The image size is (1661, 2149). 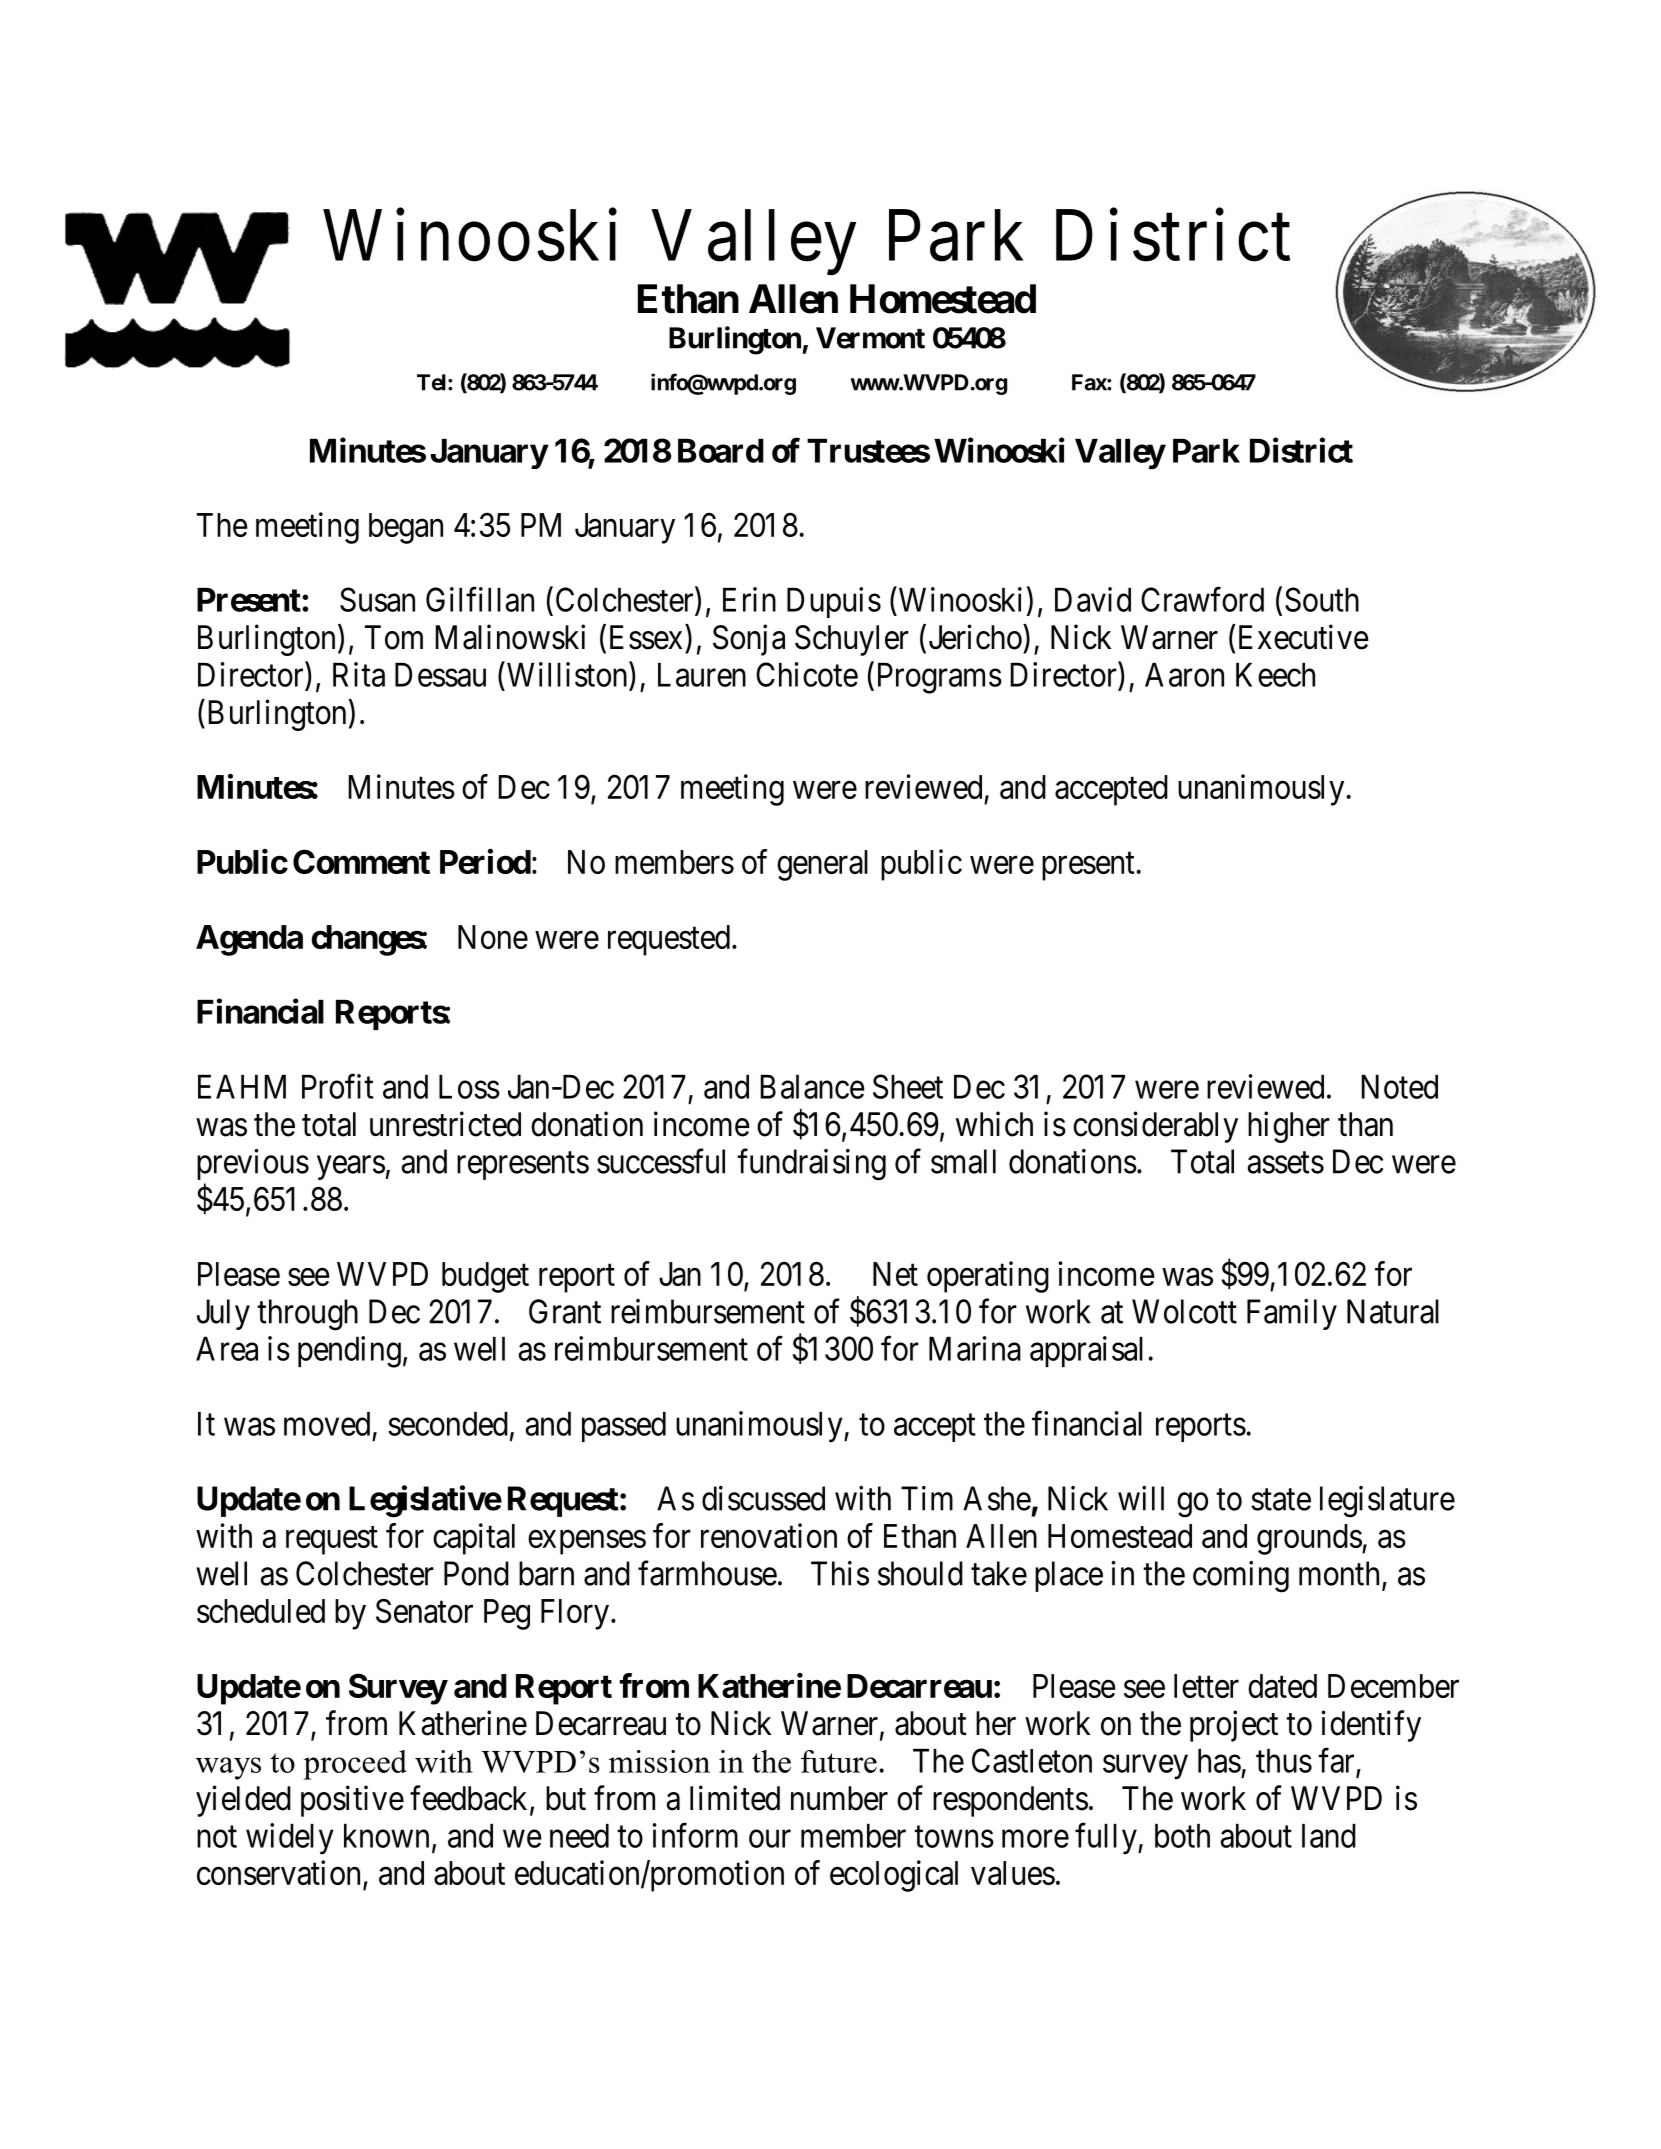 I want to click on Vermont, so click(x=870, y=338).
